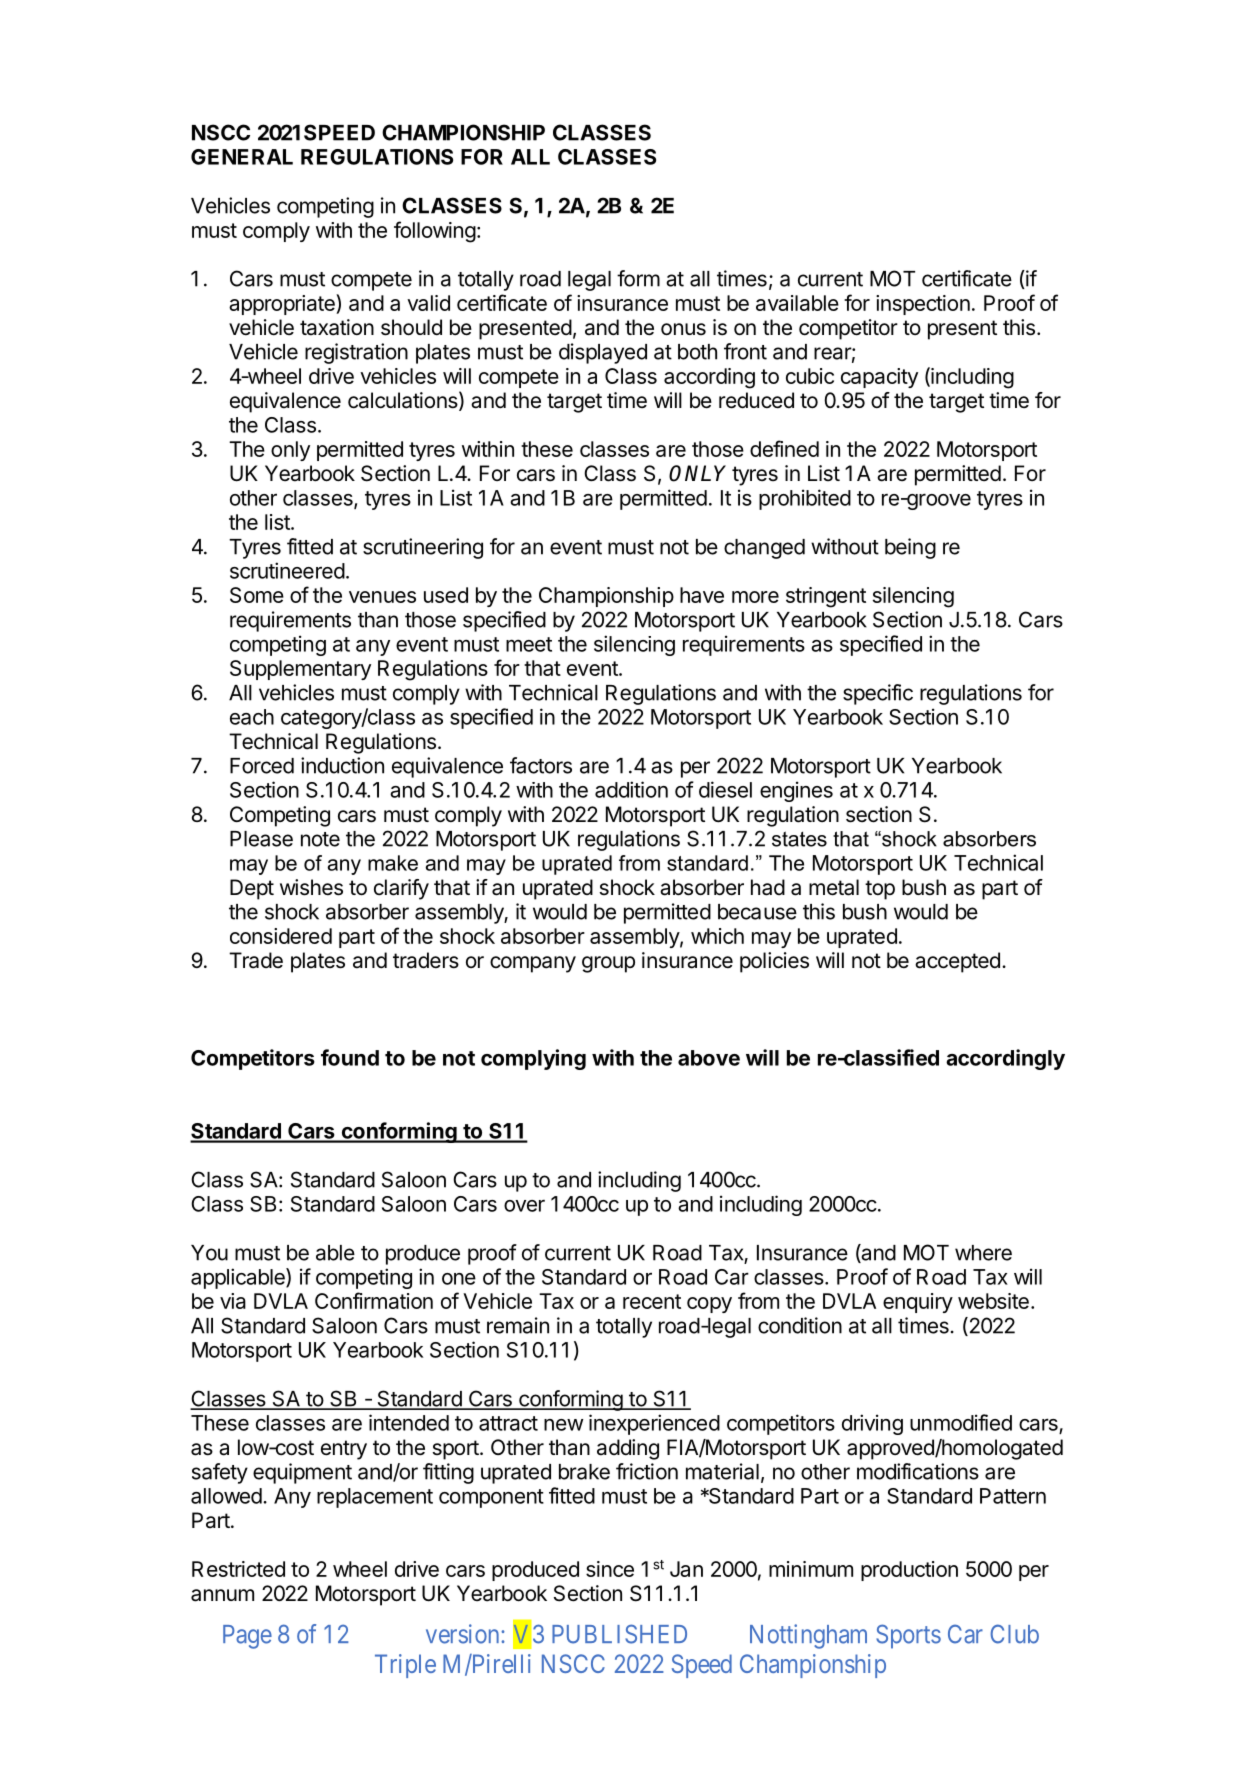  I want to click on PUBLISHED, so click(619, 1634).
